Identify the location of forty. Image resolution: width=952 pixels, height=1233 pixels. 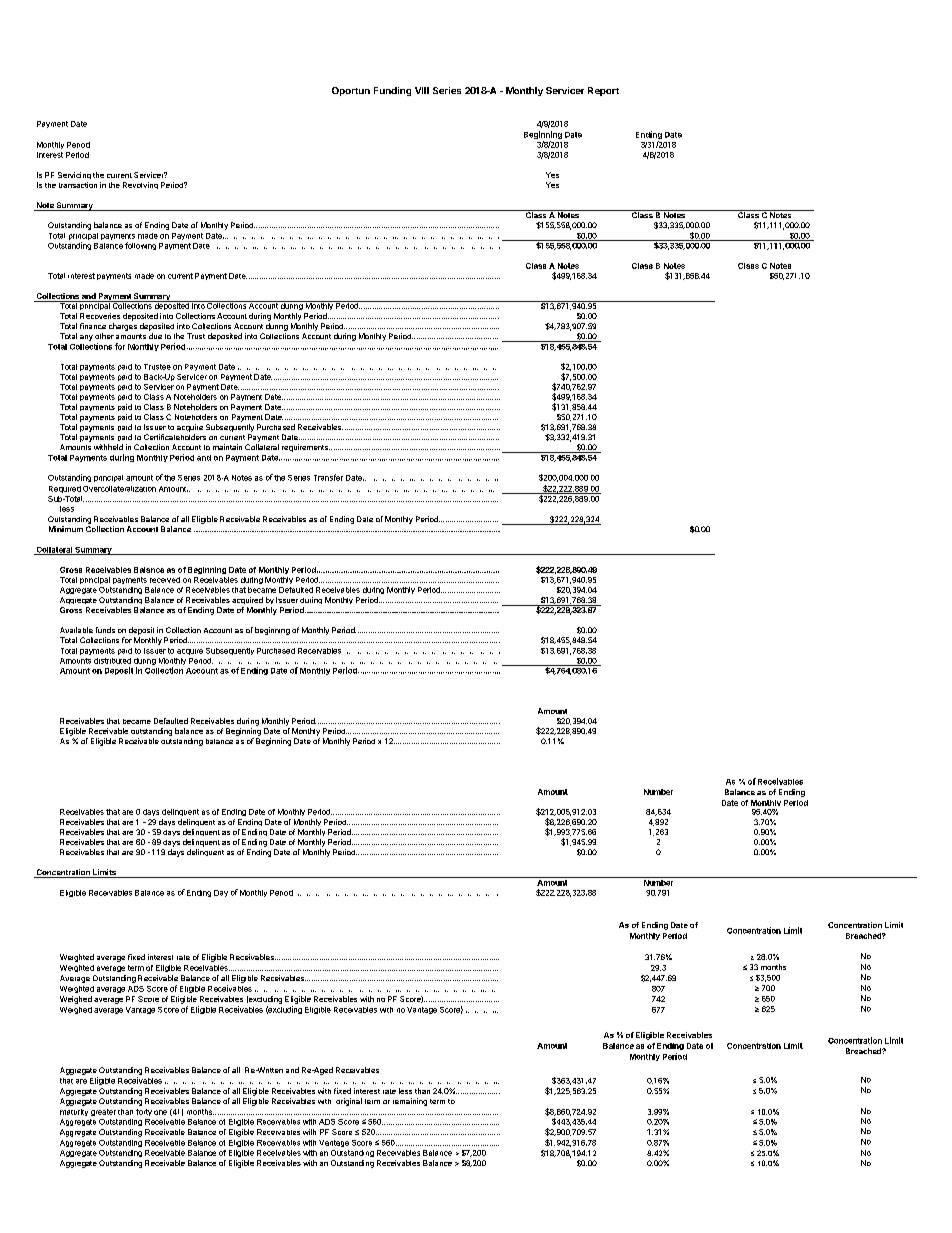
(144, 1112).
